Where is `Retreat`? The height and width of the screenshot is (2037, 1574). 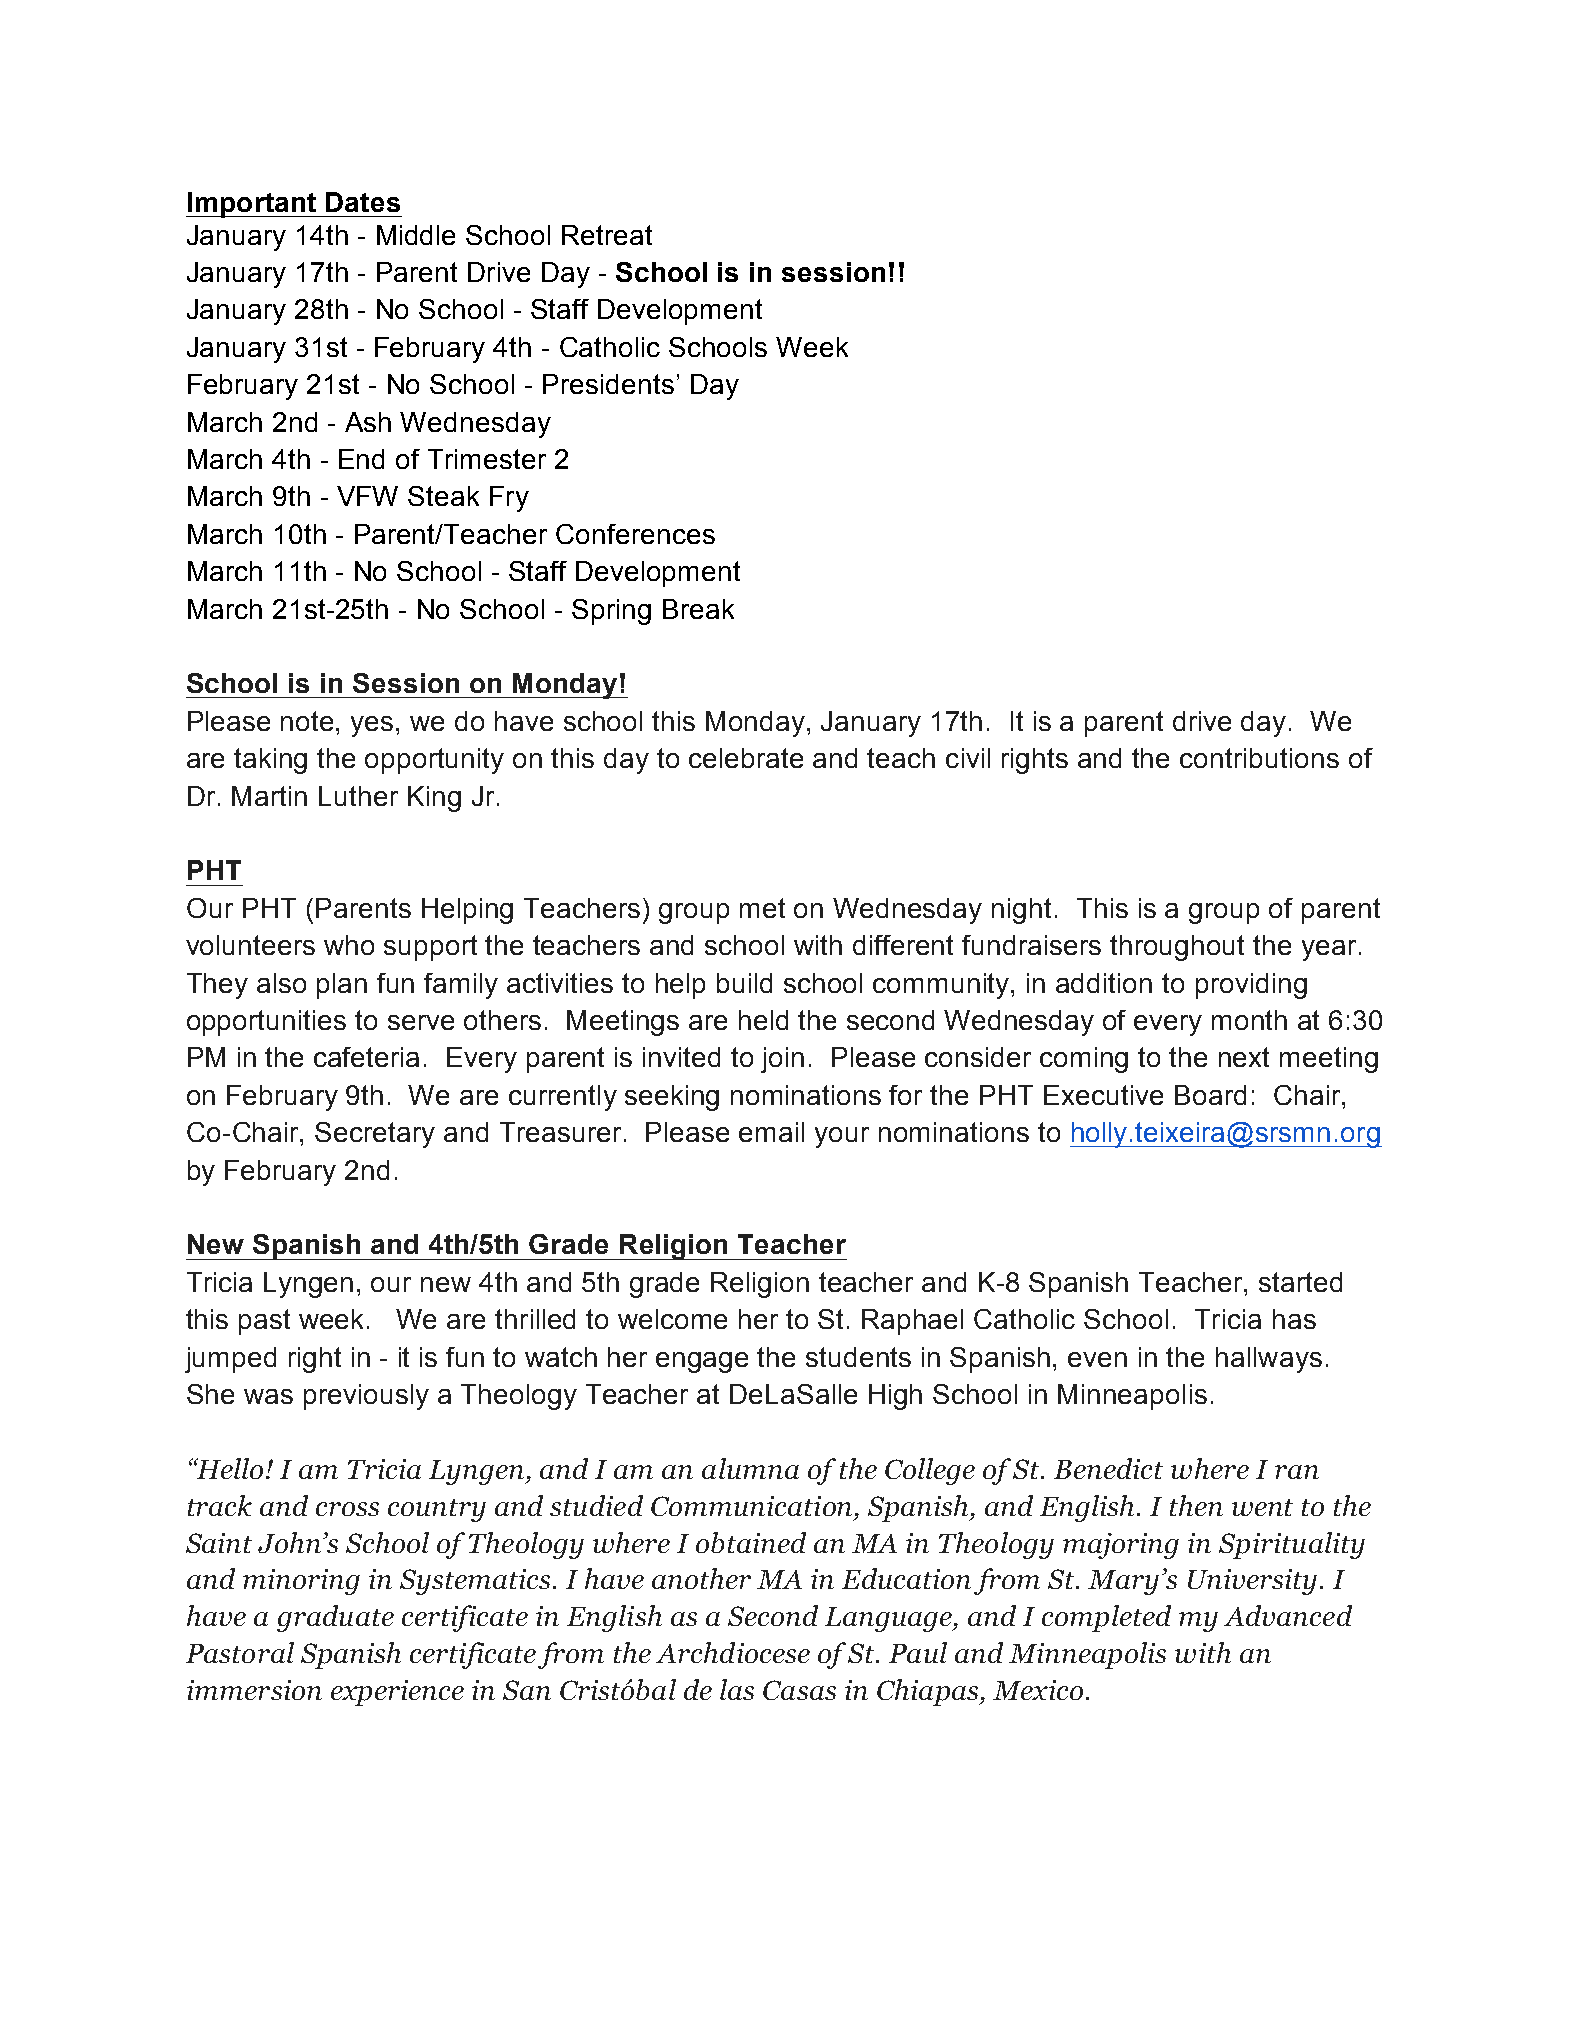
Retreat is located at coordinates (607, 235).
